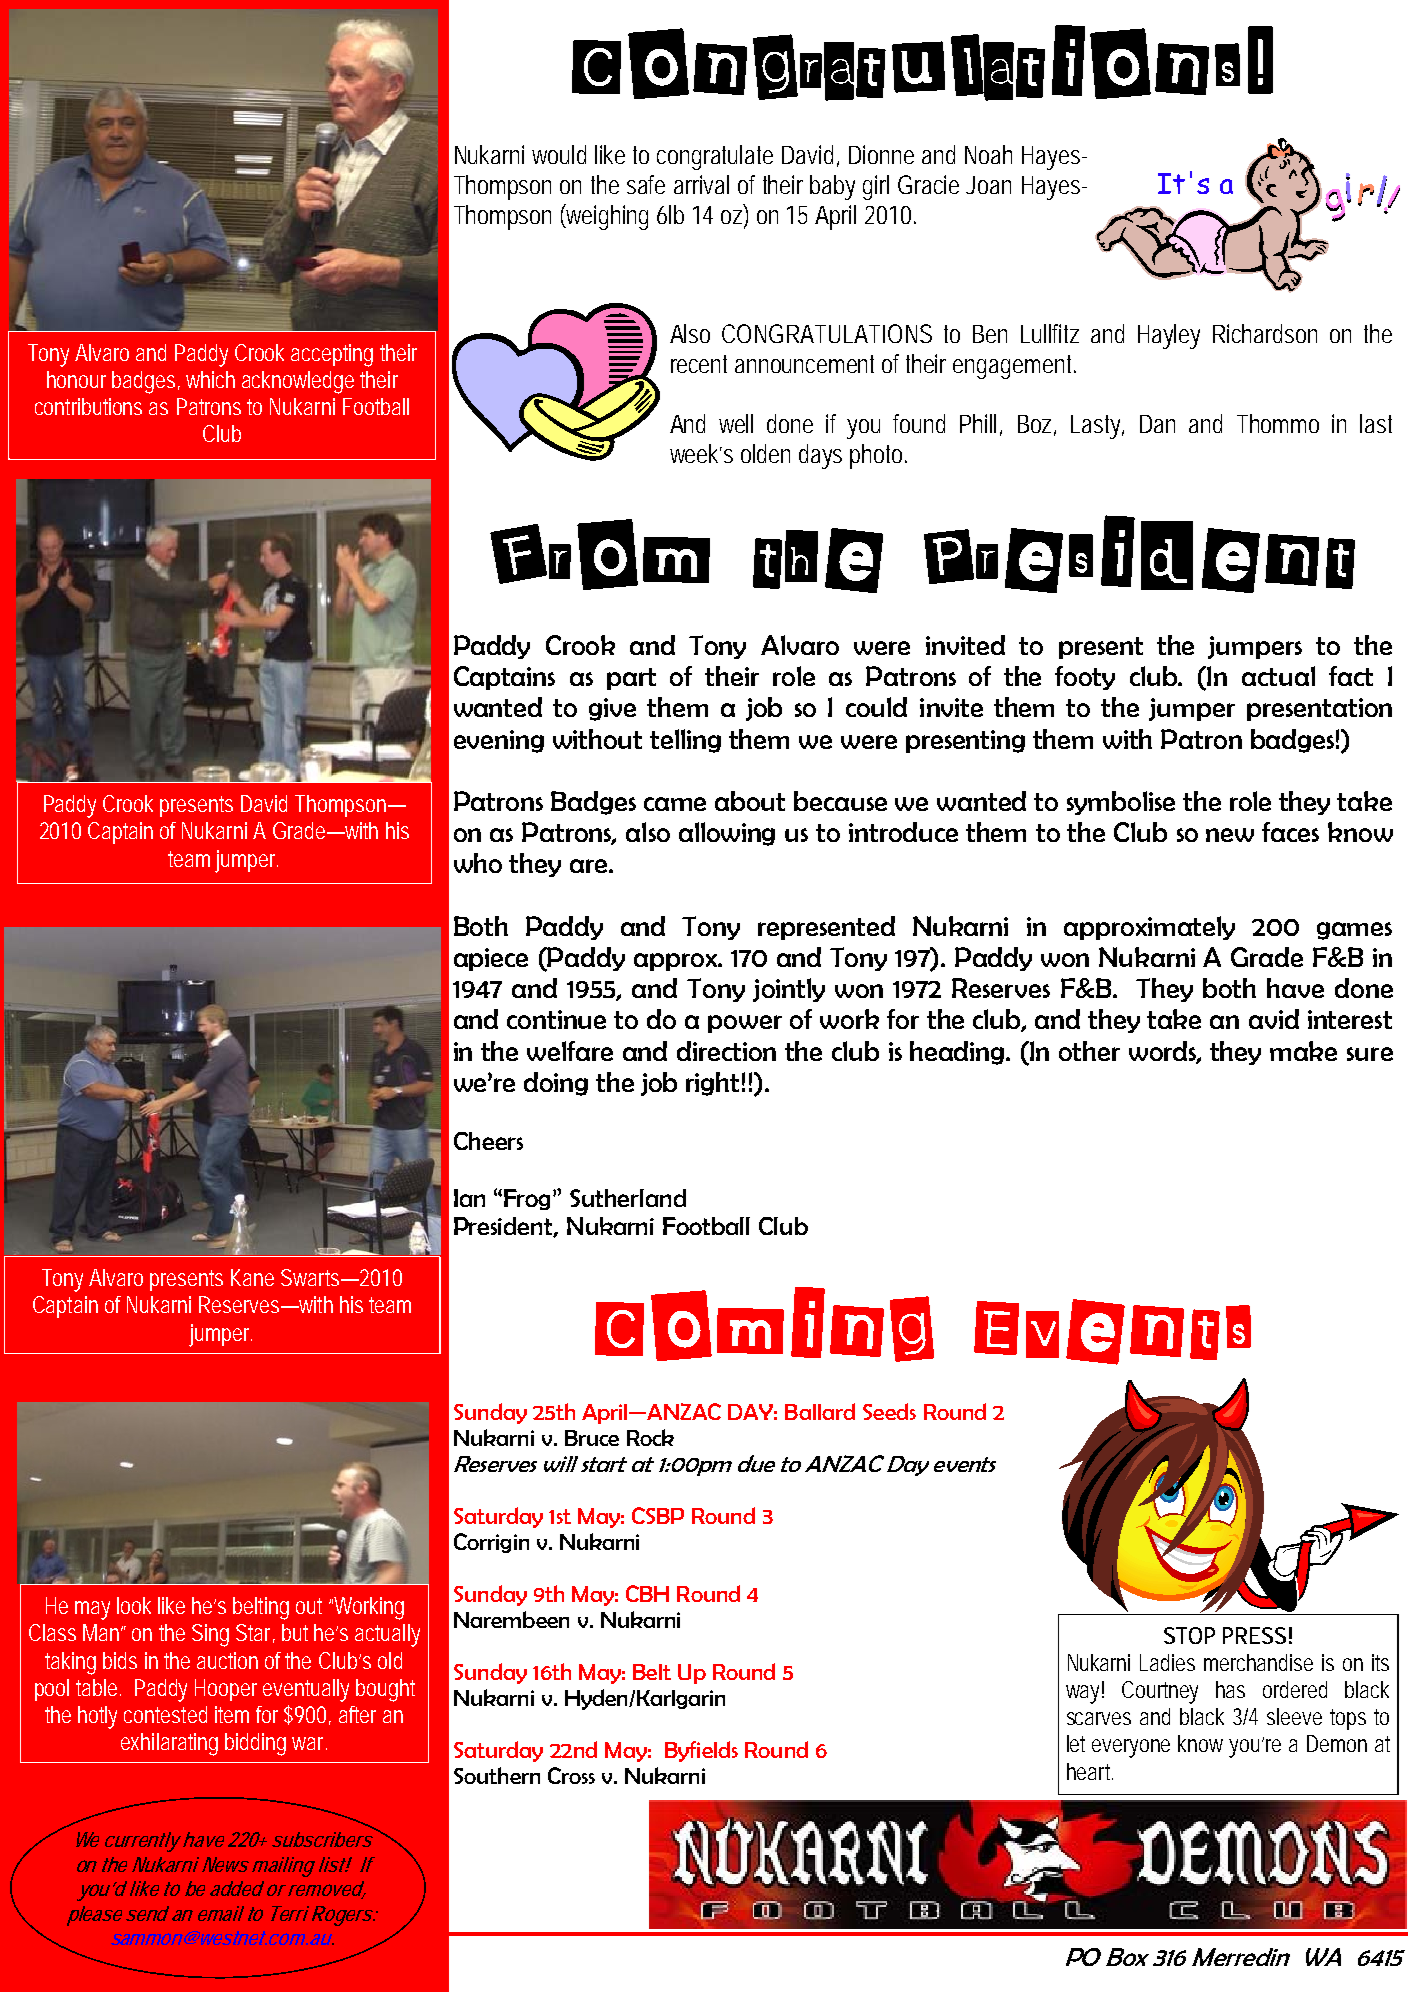 This page has width=1408, height=1992. What do you see at coordinates (499, 741) in the page?
I see `evening` at bounding box center [499, 741].
